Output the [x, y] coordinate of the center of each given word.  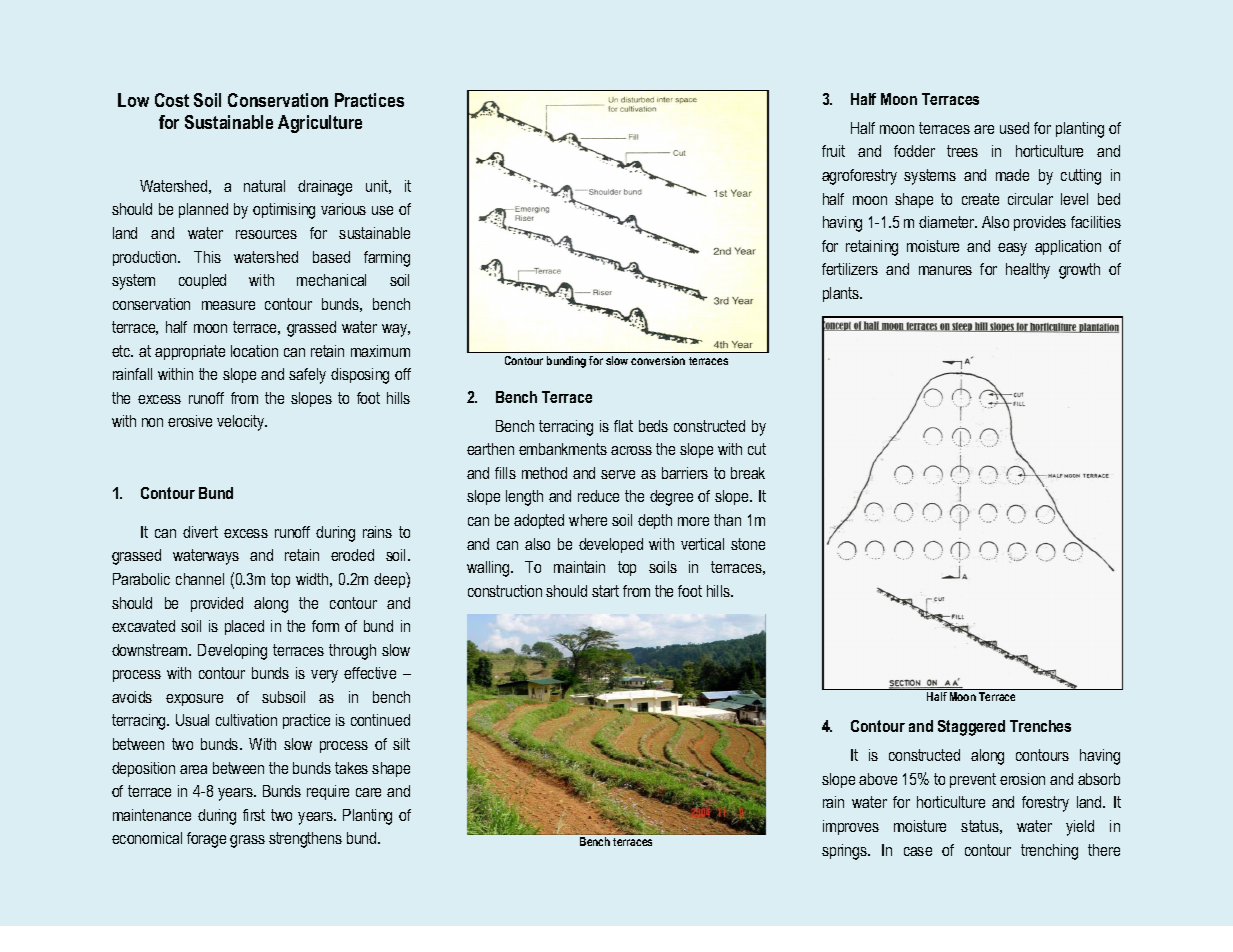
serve [618, 474]
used [1014, 128]
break [748, 473]
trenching [1049, 852]
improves [851, 827]
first [254, 815]
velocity [242, 423]
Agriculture [320, 124]
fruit [833, 151]
